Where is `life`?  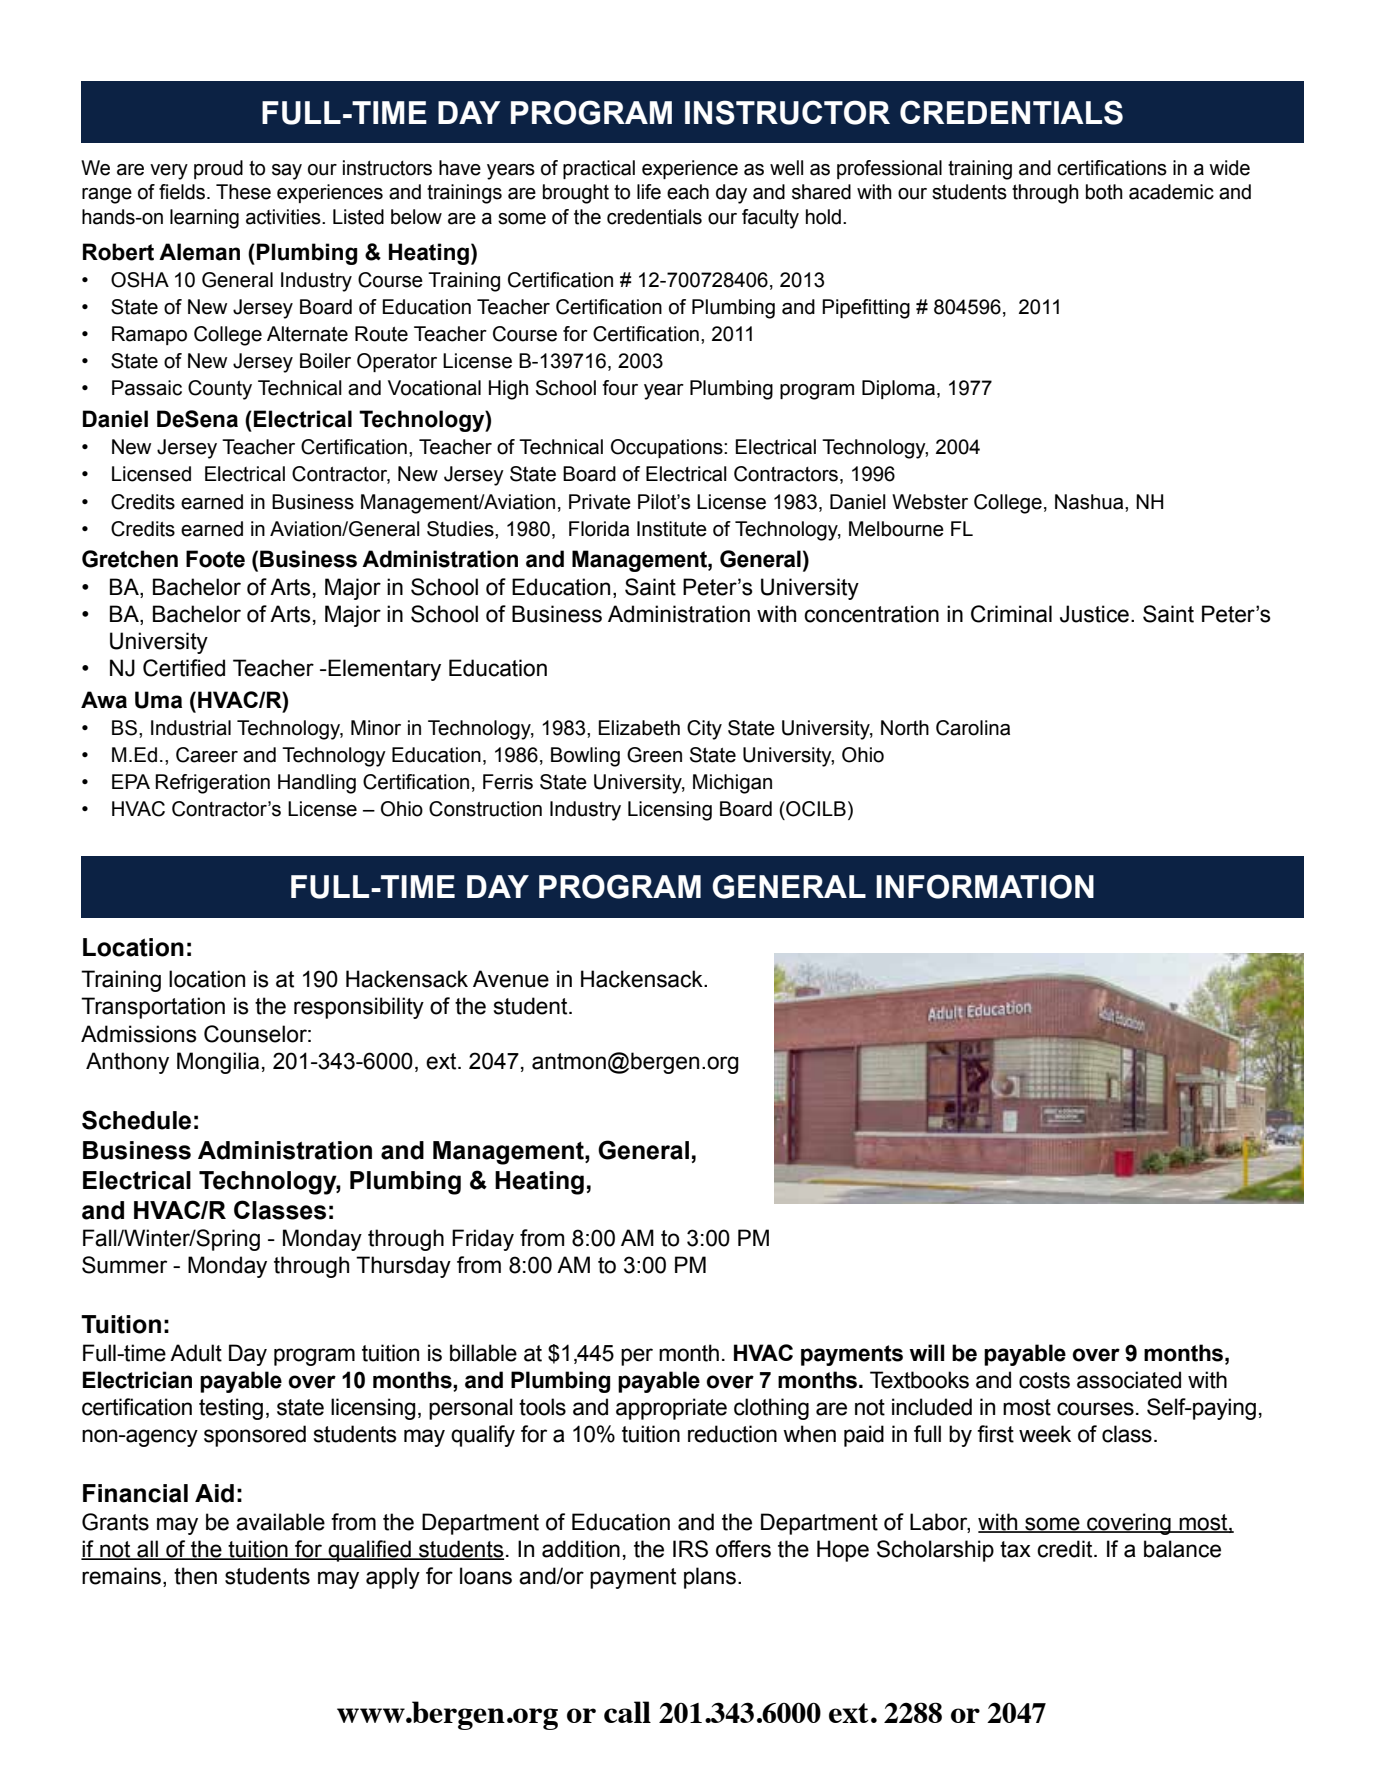 life is located at coordinates (649, 192).
